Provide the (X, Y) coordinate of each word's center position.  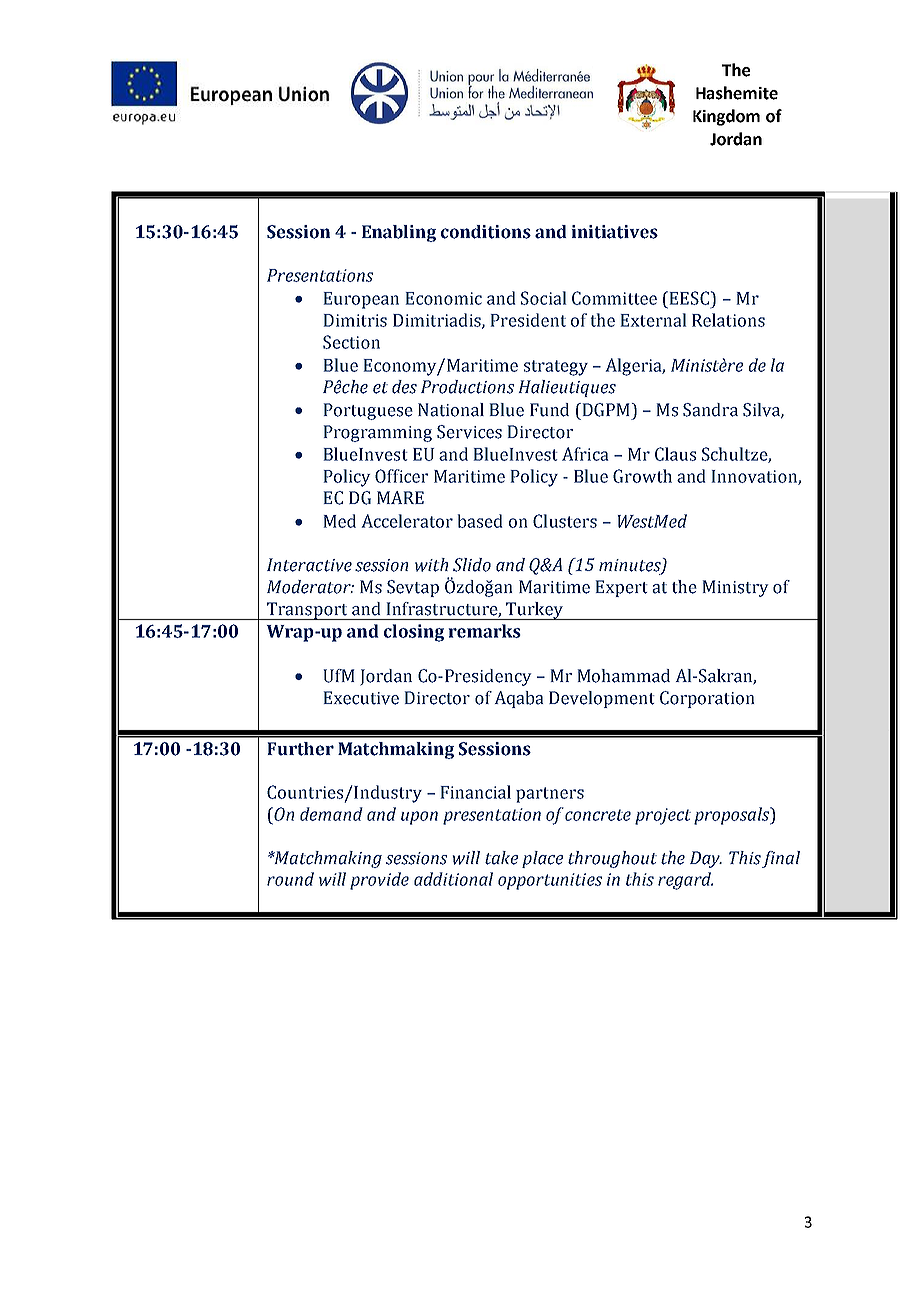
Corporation (707, 699)
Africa (585, 454)
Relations (728, 320)
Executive (361, 698)
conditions (486, 232)
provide (379, 881)
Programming (378, 433)
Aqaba (519, 699)
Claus (675, 454)
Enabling (399, 233)
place (542, 859)
